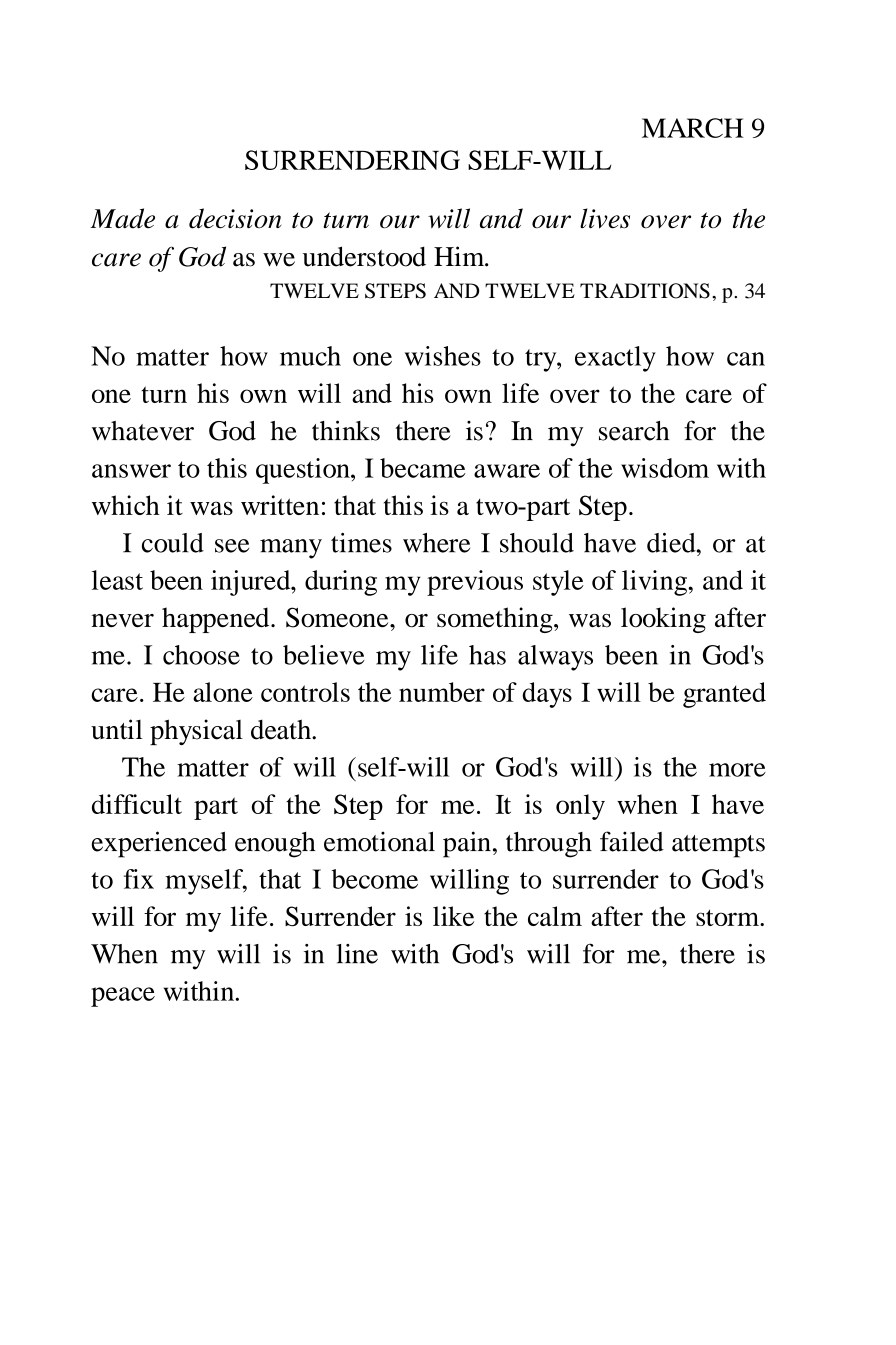 Image resolution: width=896 pixels, height=1345 pixels. Describe the element at coordinates (357, 954) in the screenshot. I see `line` at that location.
